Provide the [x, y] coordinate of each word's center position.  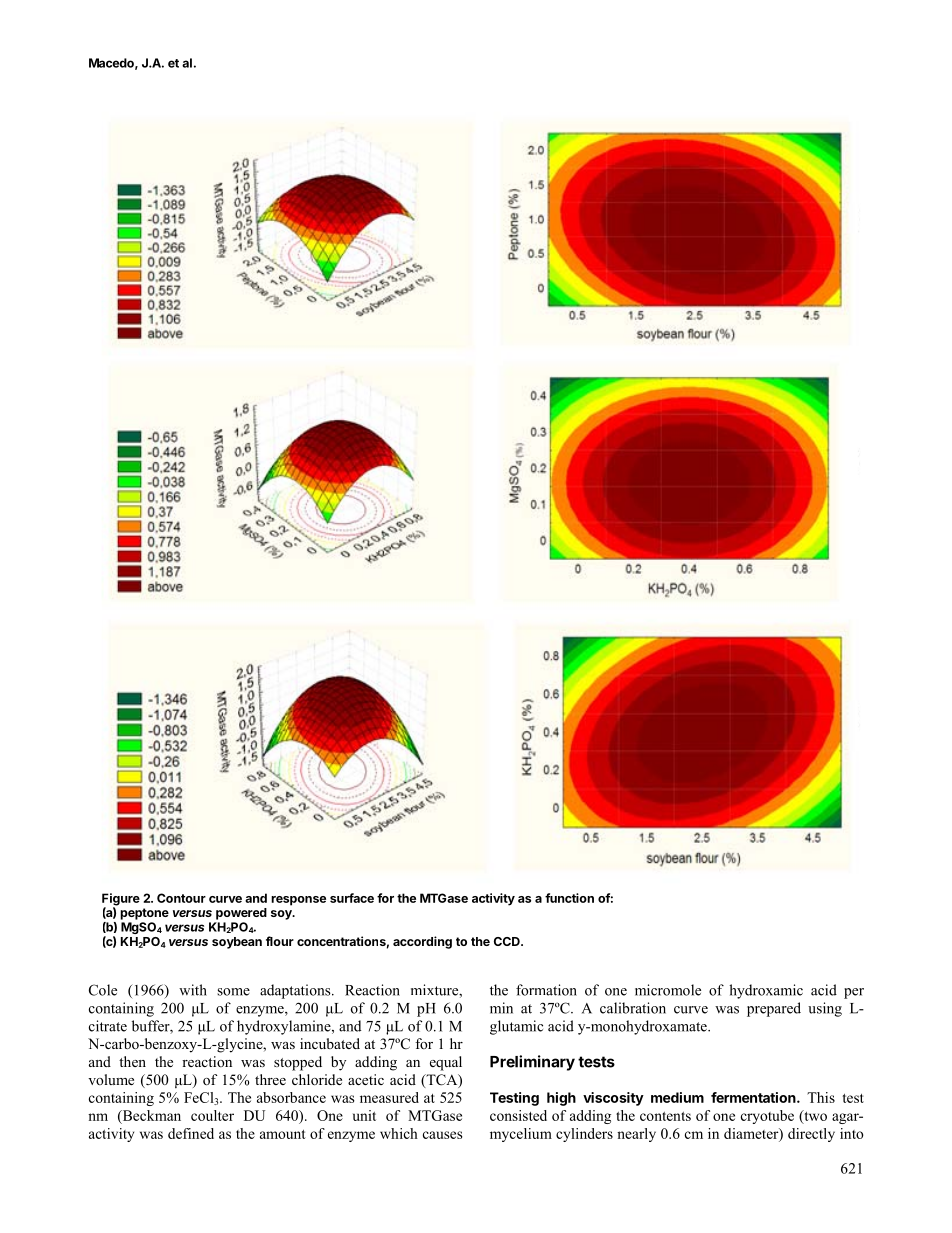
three [270, 1079]
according [422, 942]
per [854, 993]
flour [280, 941]
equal [446, 1063]
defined [191, 1133]
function [569, 898]
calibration [633, 1008]
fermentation [754, 1097]
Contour [181, 898]
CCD [508, 941]
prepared [774, 1009]
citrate [108, 1026]
